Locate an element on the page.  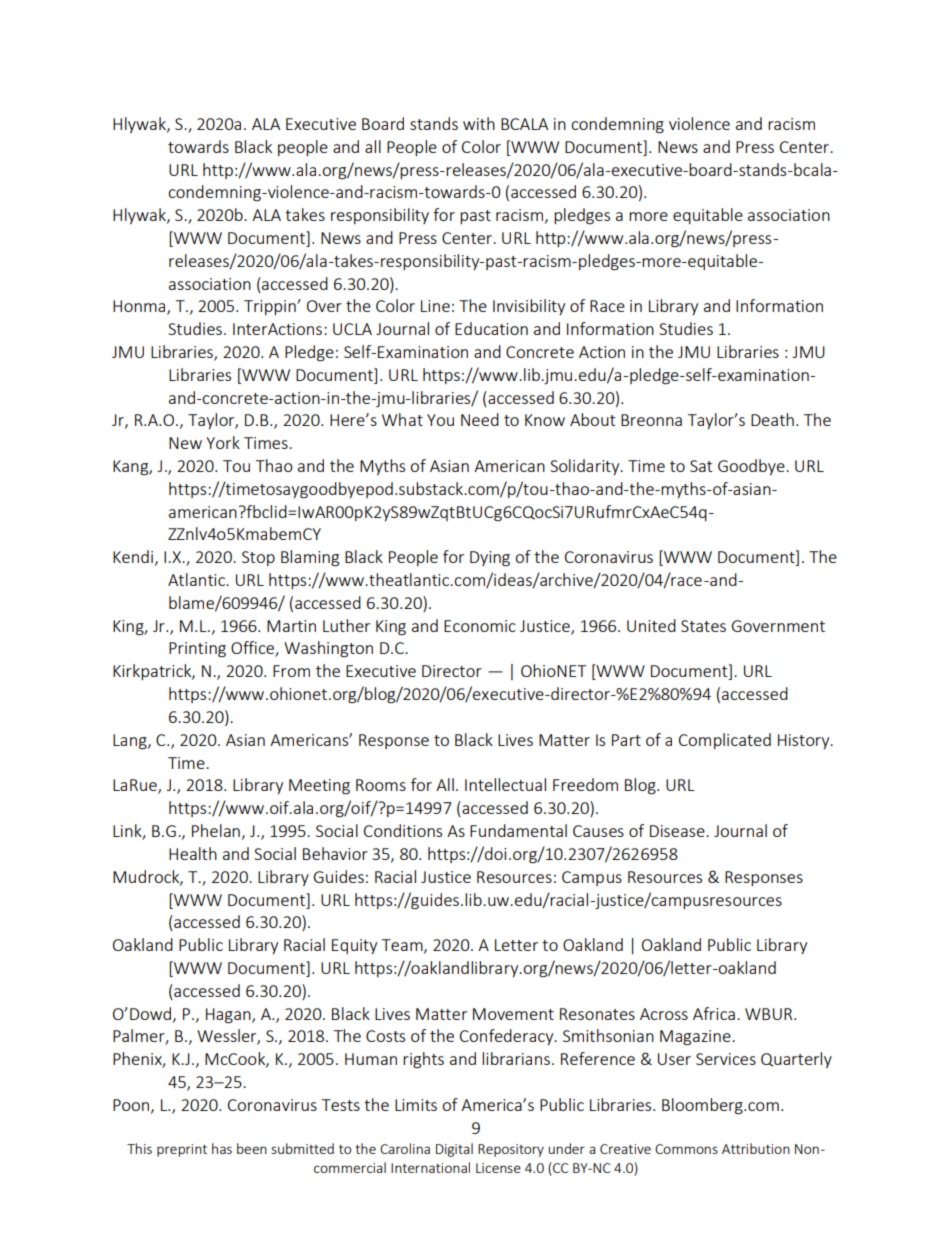
has is located at coordinates (222, 1148).
